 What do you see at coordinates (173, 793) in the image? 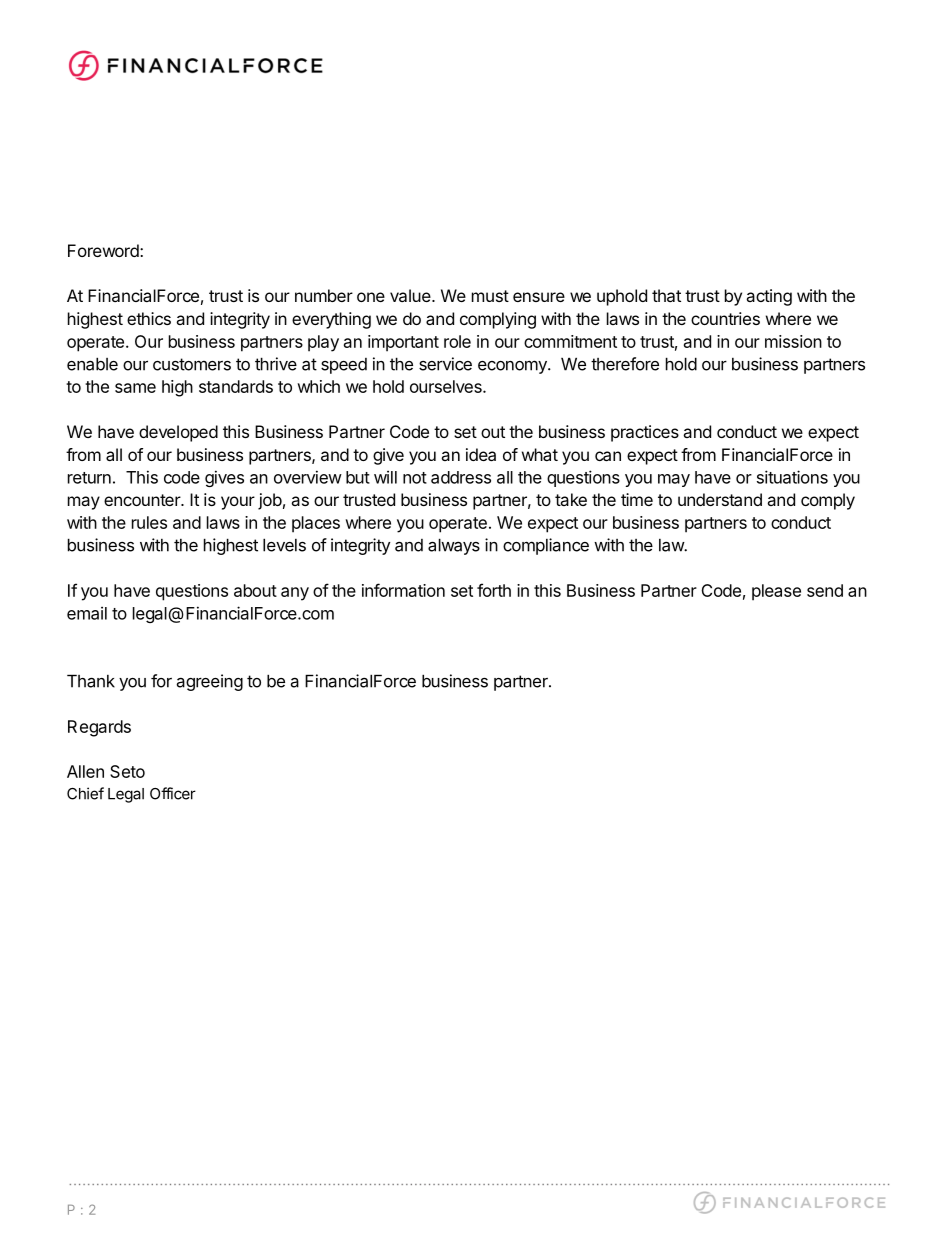
I see `Officer` at bounding box center [173, 793].
